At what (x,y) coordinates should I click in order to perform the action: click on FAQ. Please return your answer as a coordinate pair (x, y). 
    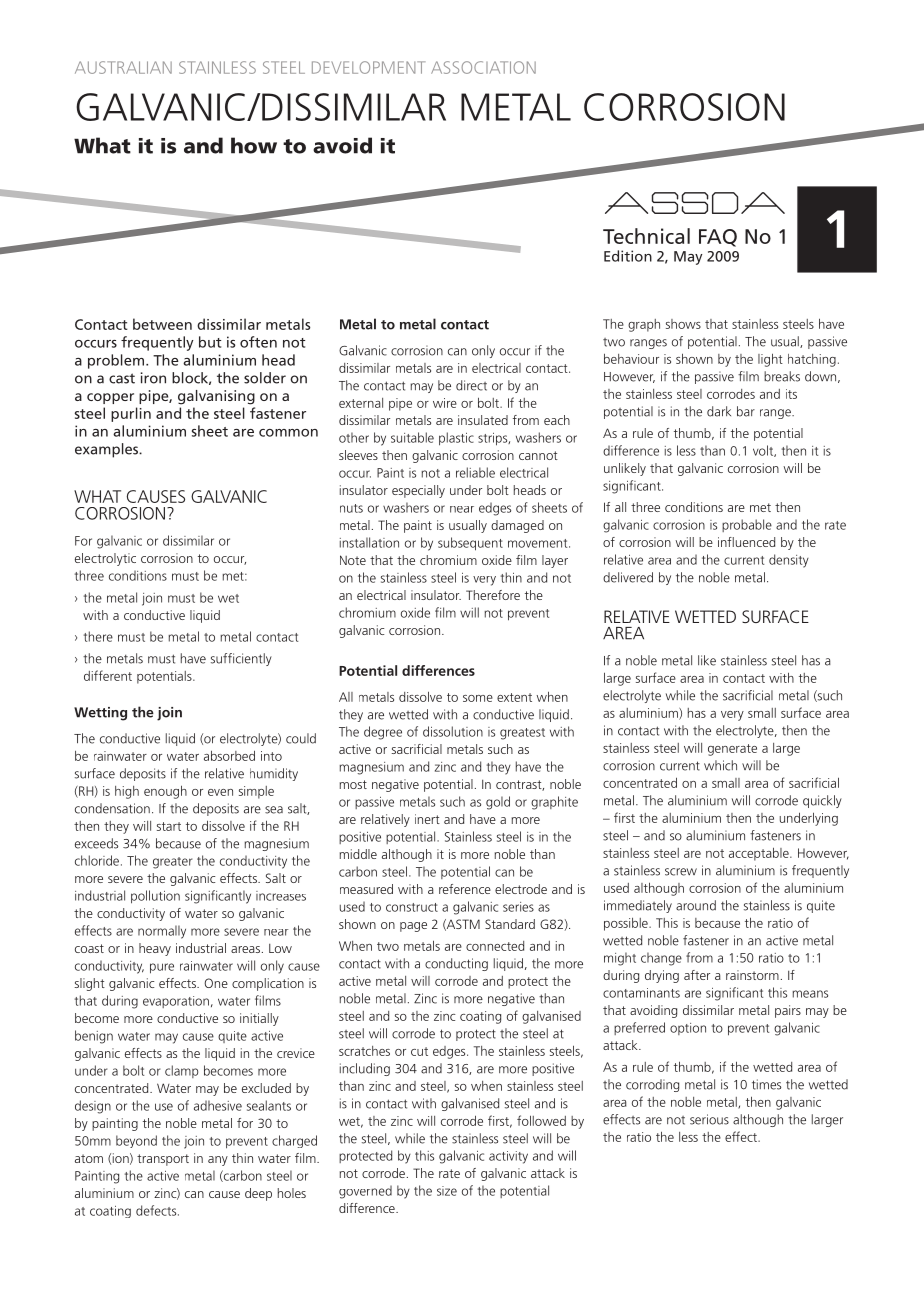
    Looking at the image, I should click on (718, 238).
